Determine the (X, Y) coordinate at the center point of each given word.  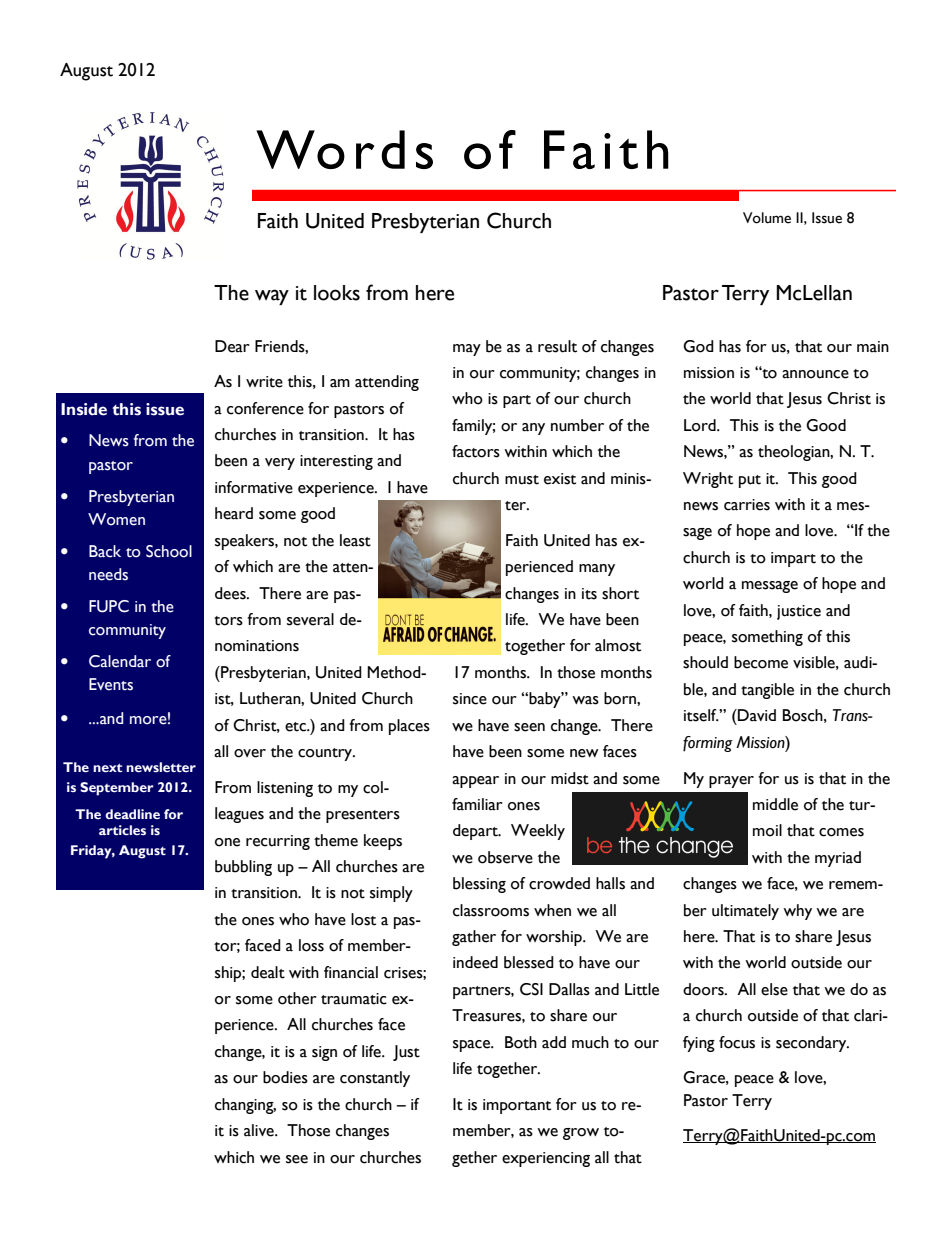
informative (254, 487)
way (272, 297)
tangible (767, 691)
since (470, 699)
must (522, 480)
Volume (767, 218)
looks (337, 293)
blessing (479, 885)
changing (245, 1106)
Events (111, 684)
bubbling (243, 868)
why (797, 912)
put (750, 481)
